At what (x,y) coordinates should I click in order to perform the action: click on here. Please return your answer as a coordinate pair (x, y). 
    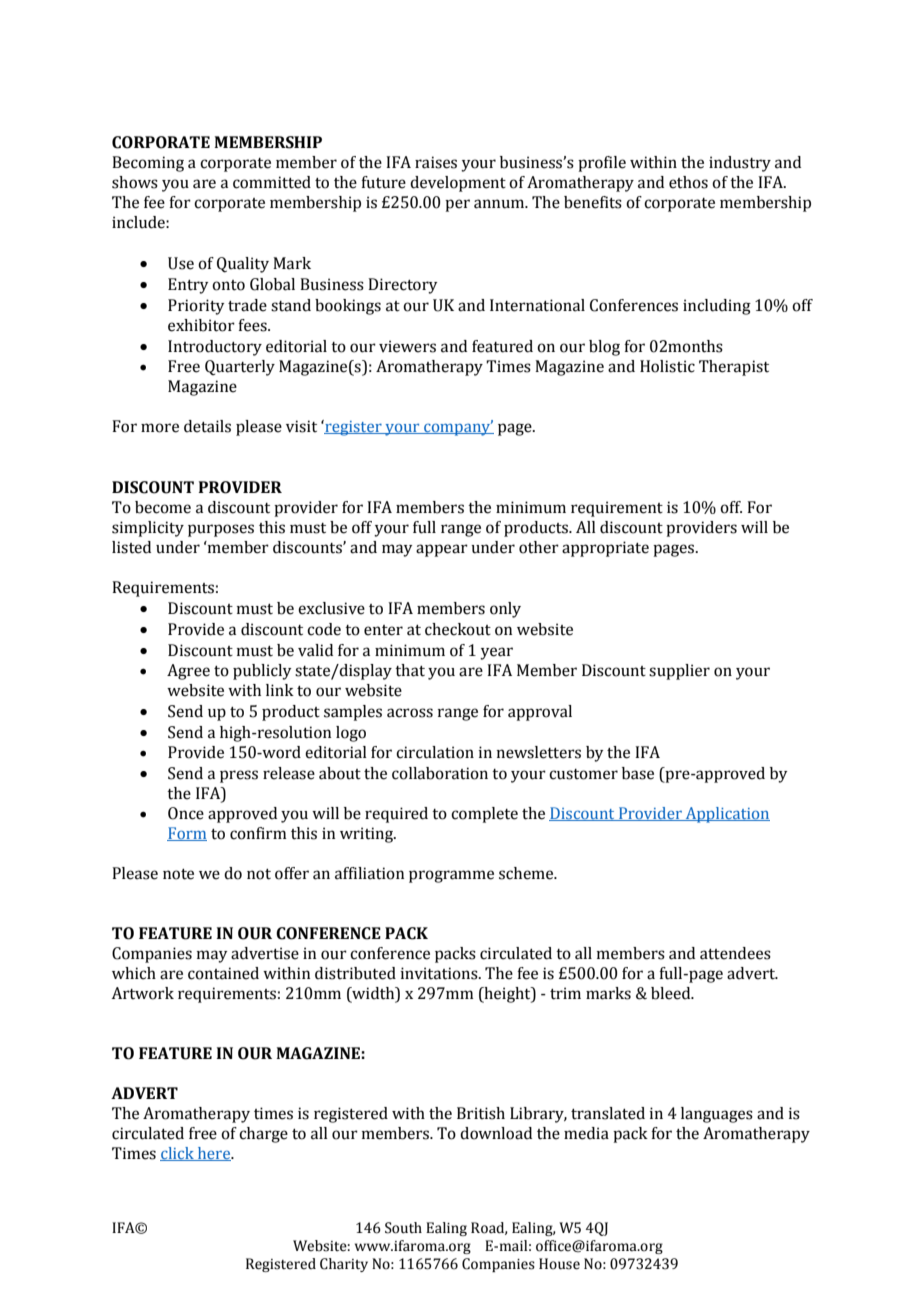
    Looking at the image, I should click on (214, 1154).
